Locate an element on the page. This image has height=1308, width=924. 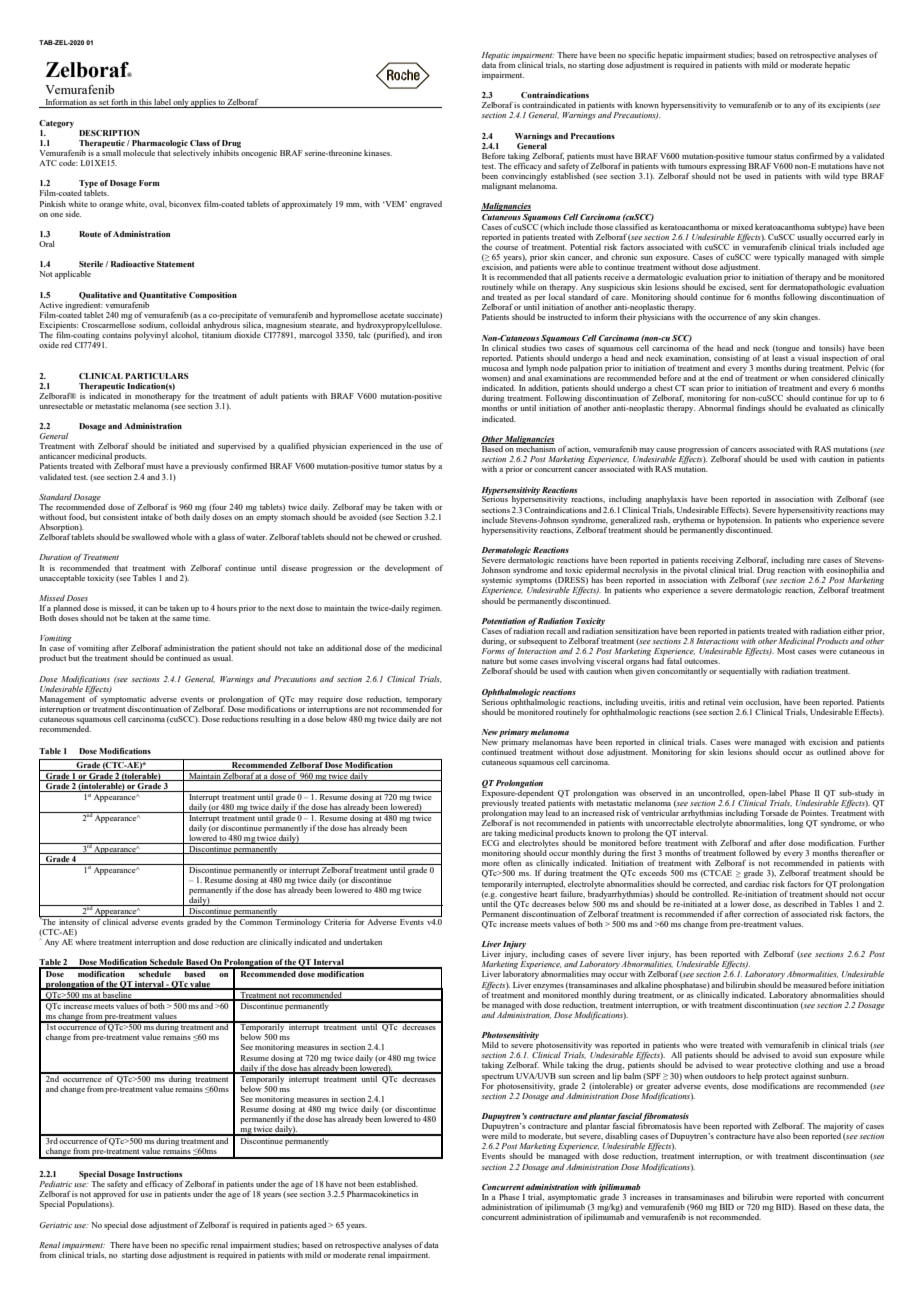
Instructions is located at coordinates (159, 1174).
